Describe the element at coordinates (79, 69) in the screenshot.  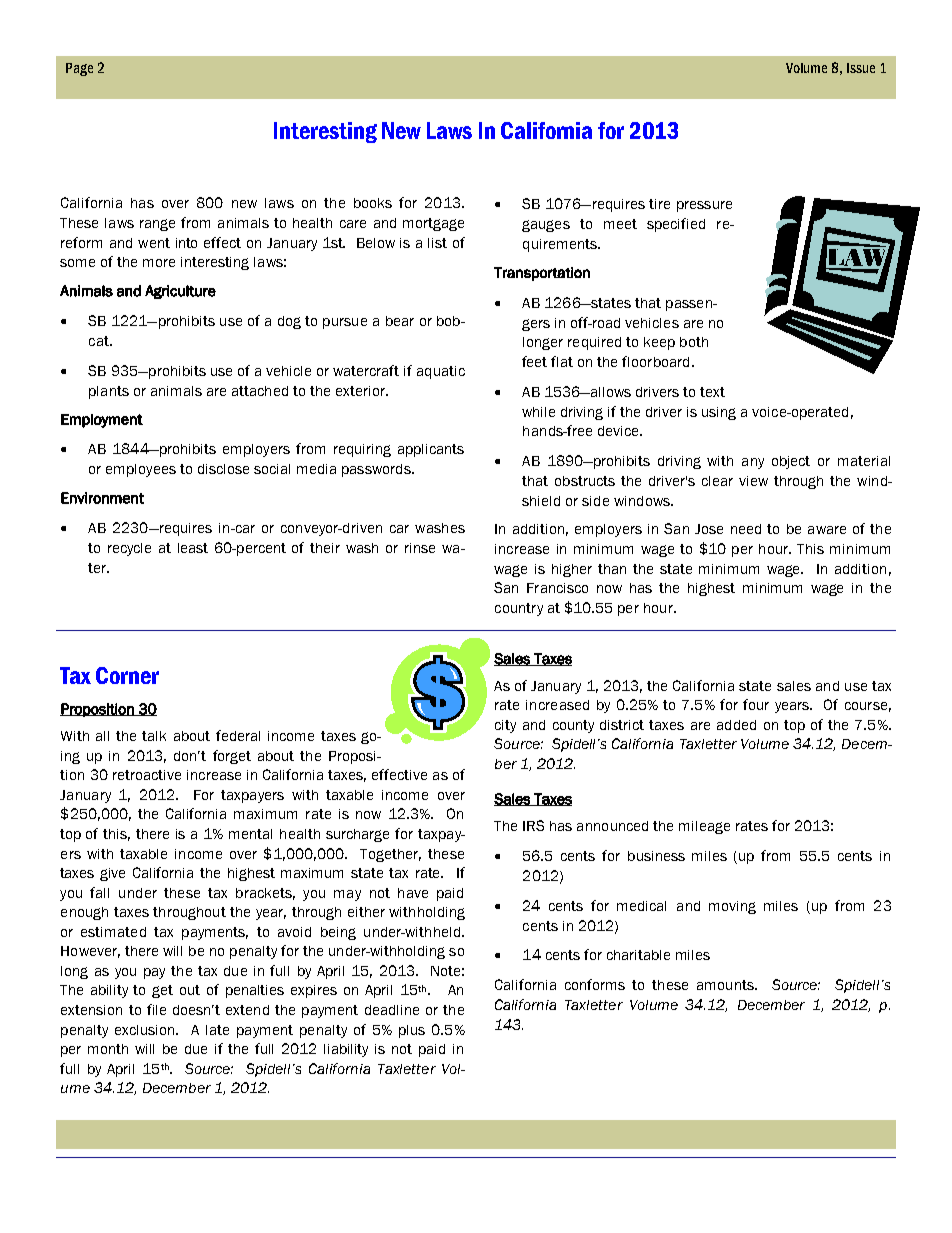
I see `Page` at that location.
